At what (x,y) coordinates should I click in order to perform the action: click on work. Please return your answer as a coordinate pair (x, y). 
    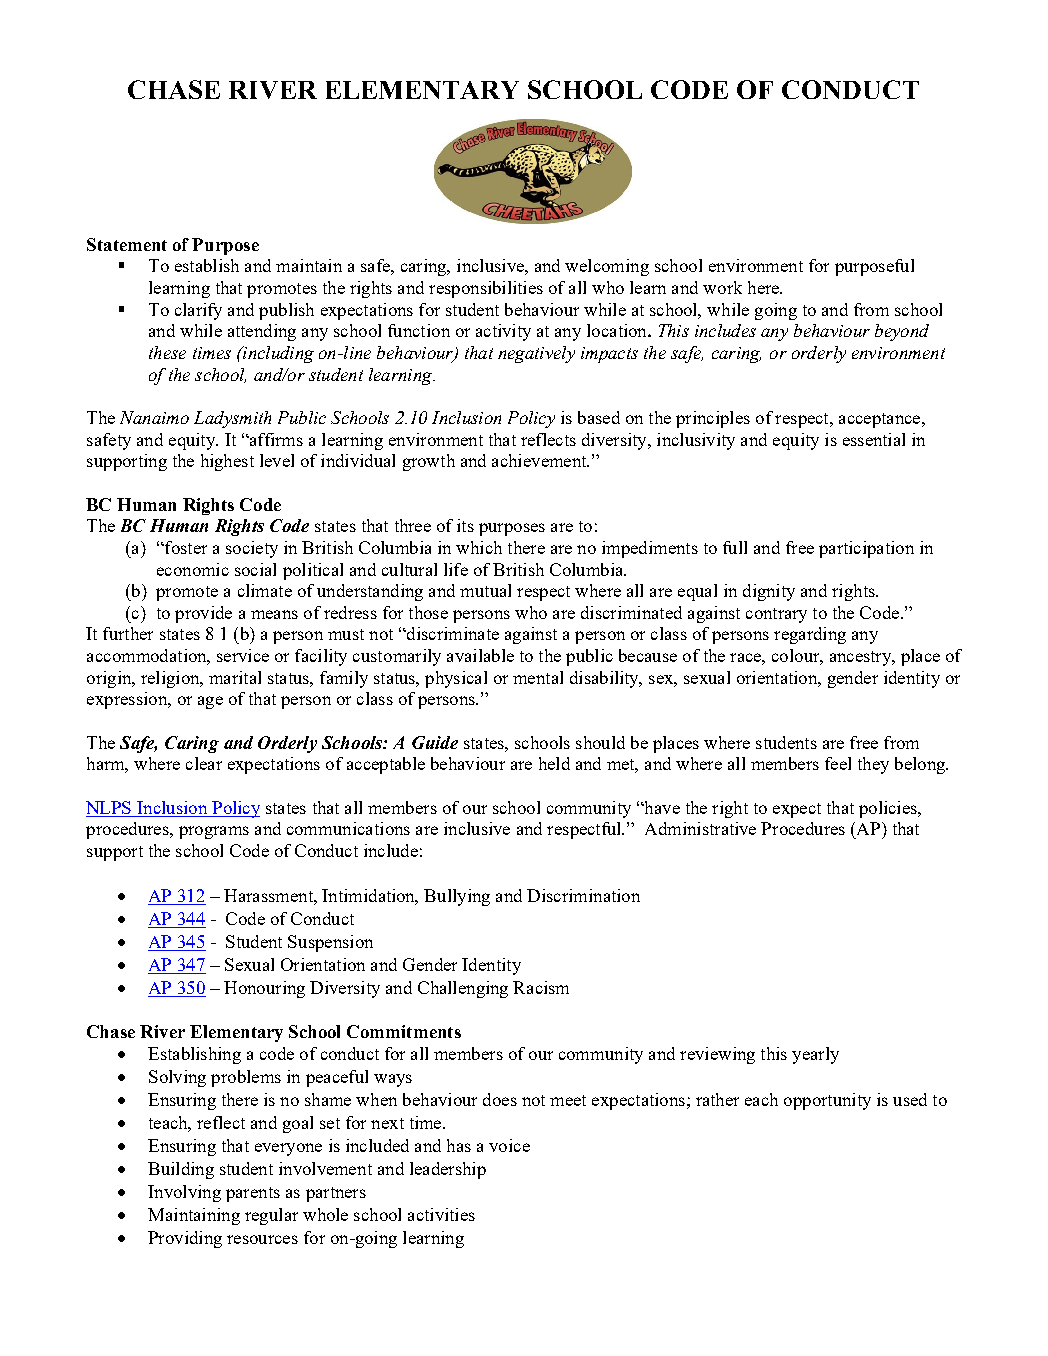
    Looking at the image, I should click on (722, 287).
